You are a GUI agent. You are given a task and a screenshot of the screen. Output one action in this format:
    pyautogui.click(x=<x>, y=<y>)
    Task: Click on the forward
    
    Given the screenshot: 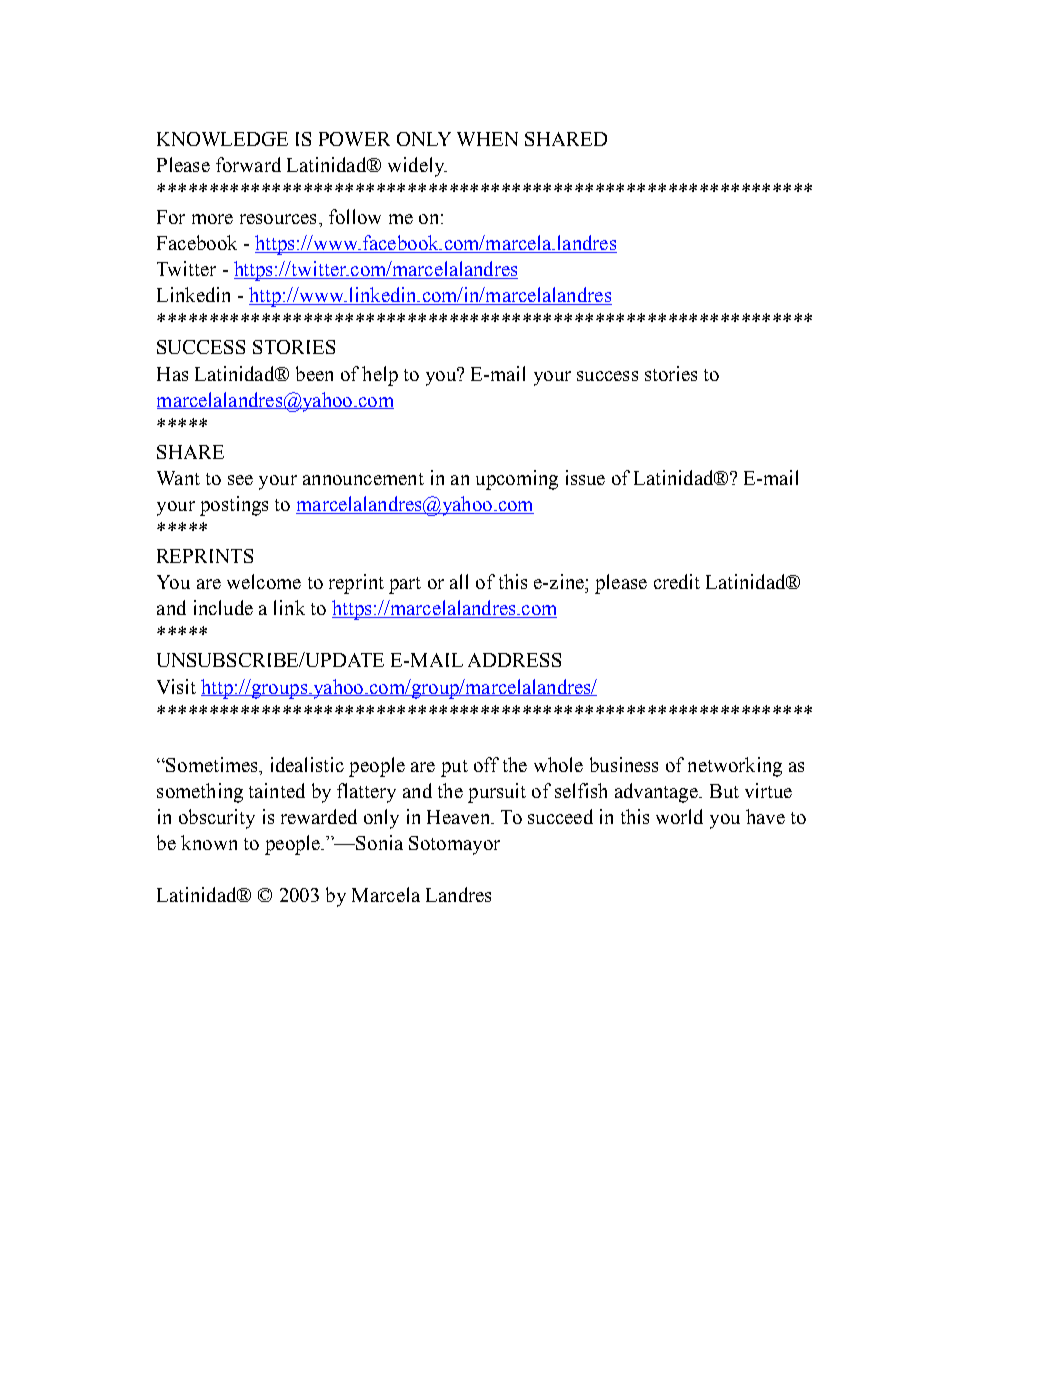 What is the action you would take?
    pyautogui.click(x=248, y=164)
